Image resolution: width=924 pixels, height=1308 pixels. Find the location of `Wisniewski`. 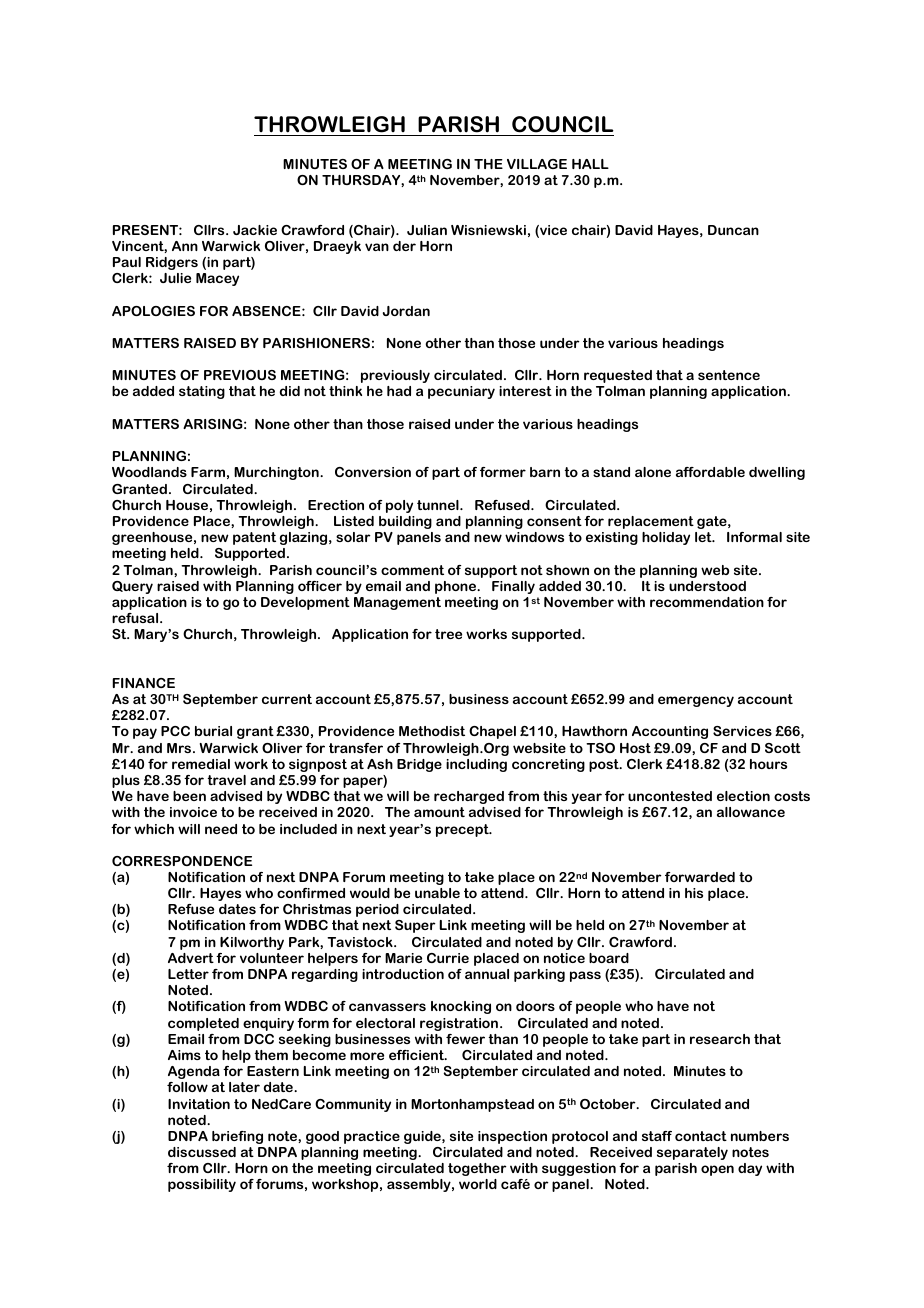

Wisniewski is located at coordinates (488, 230).
